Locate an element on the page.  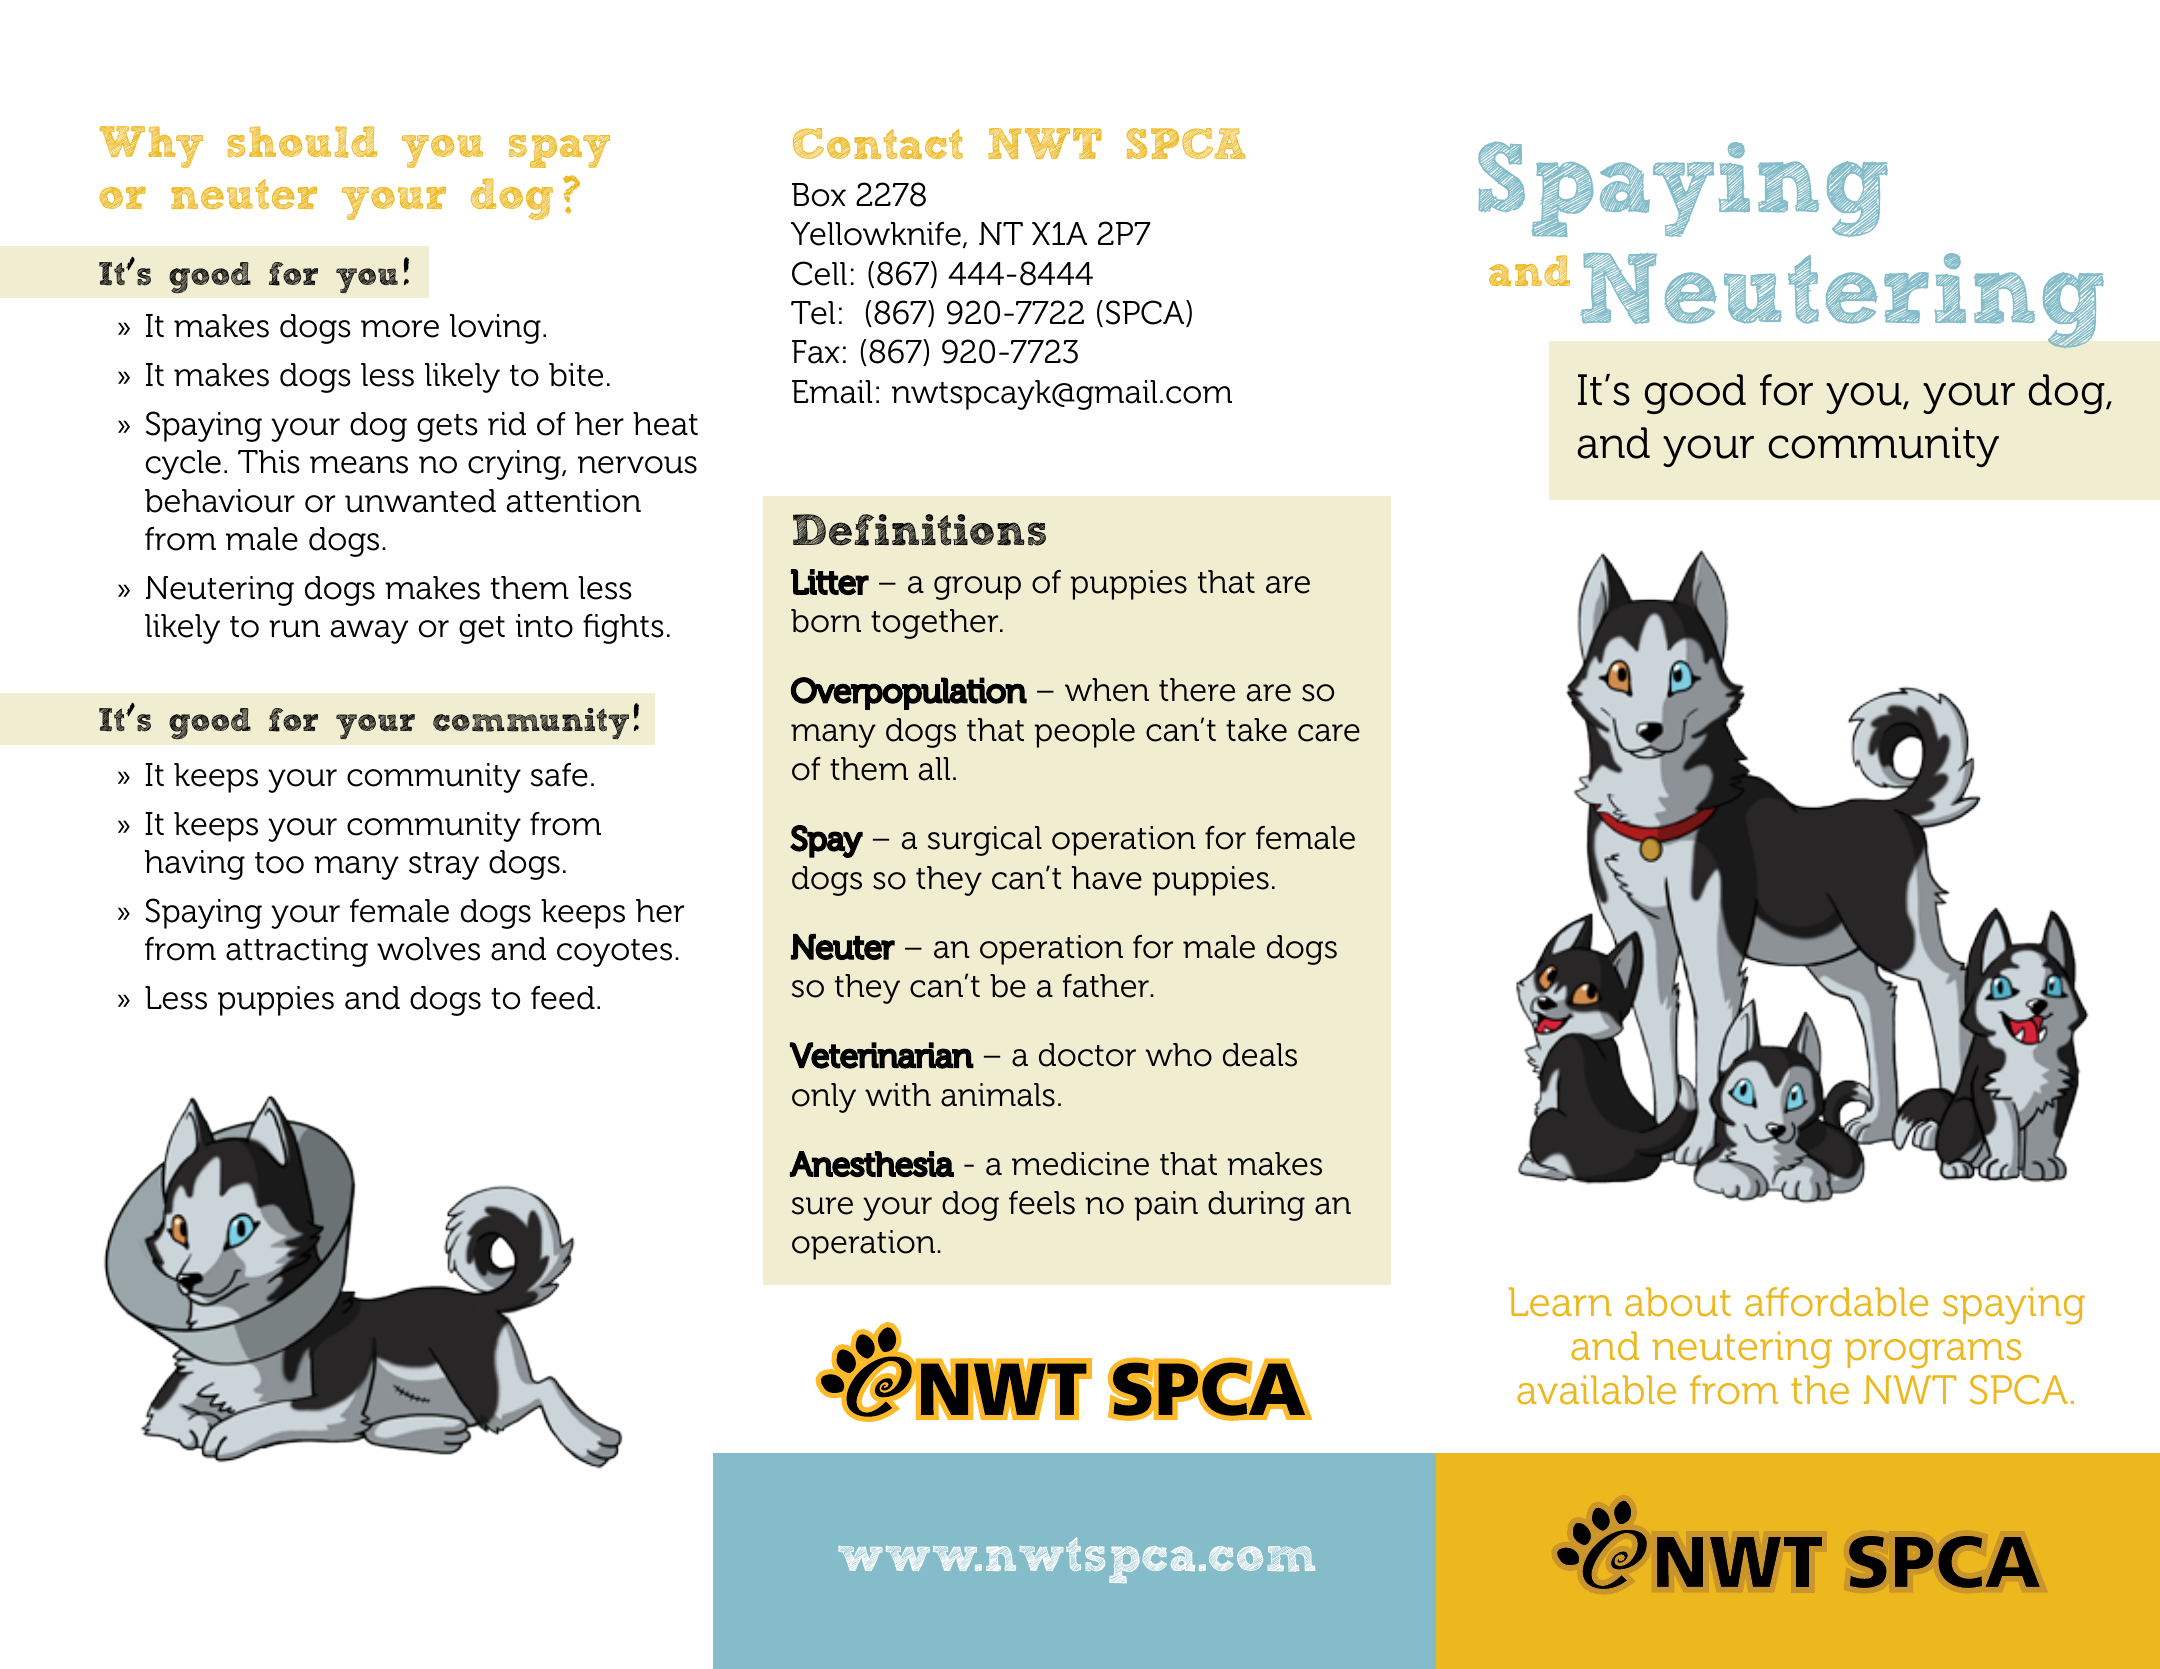
sure is located at coordinates (822, 1206).
